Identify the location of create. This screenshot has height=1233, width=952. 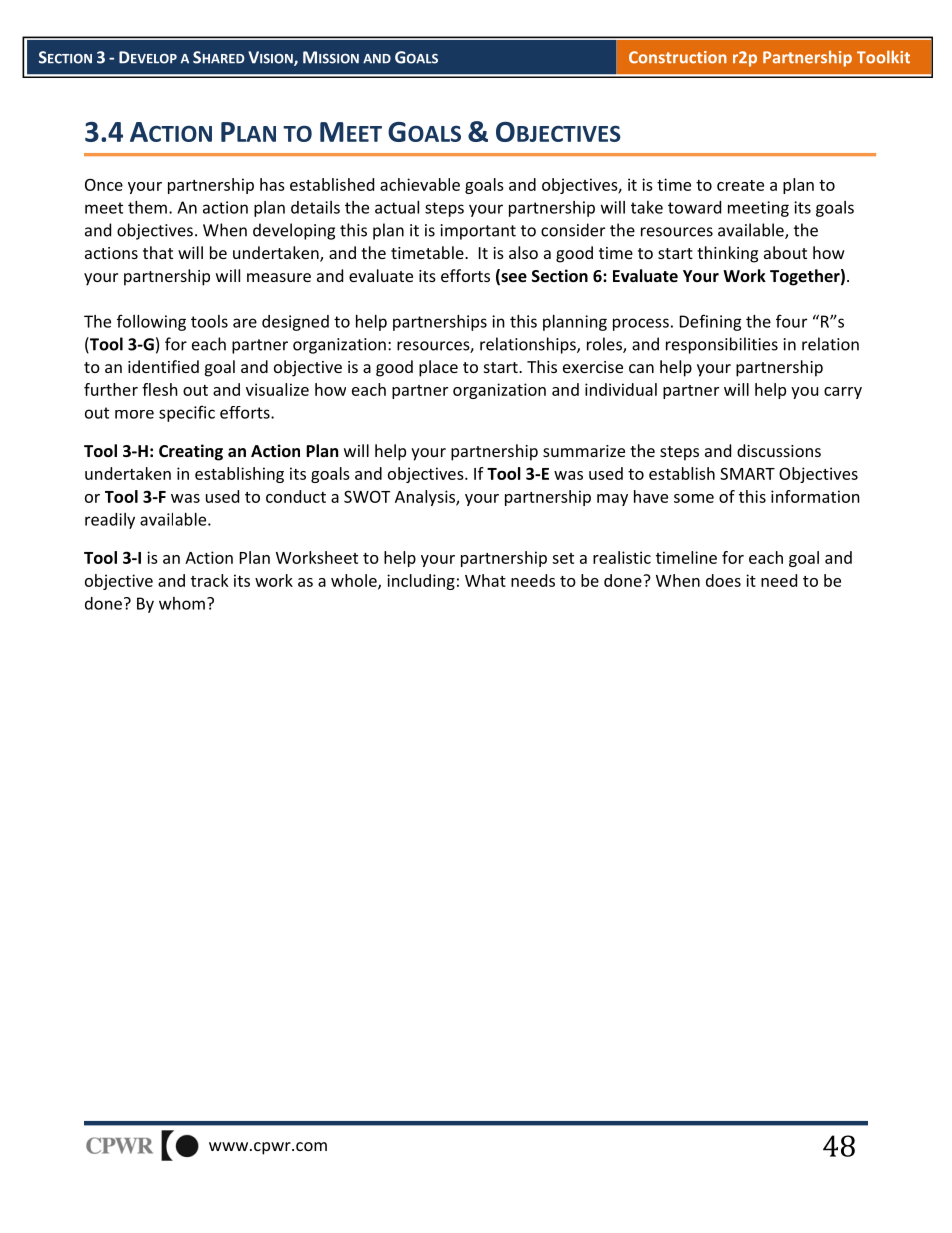
(740, 185).
